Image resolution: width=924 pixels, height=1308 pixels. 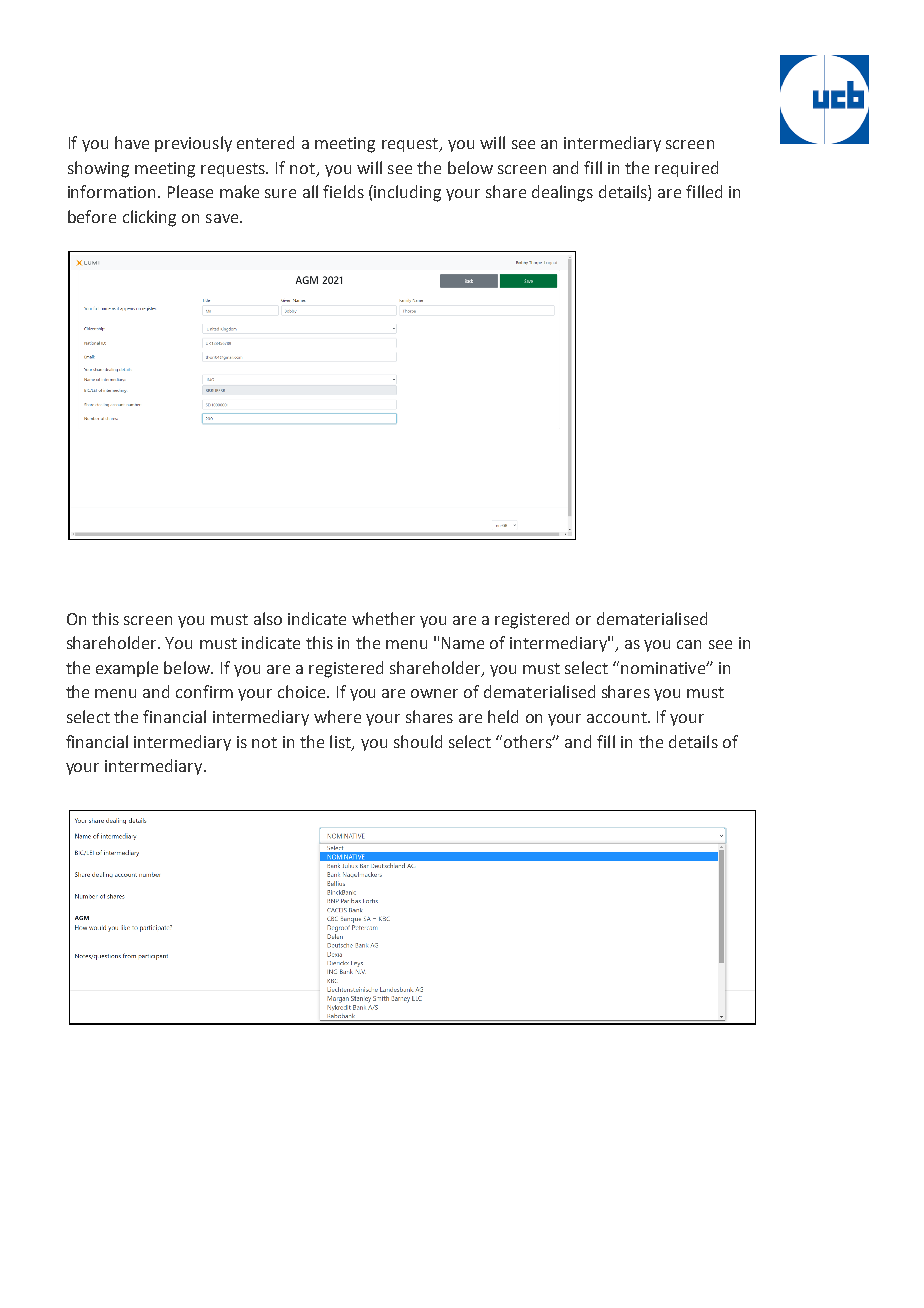 What do you see at coordinates (193, 144) in the document?
I see `previously` at bounding box center [193, 144].
